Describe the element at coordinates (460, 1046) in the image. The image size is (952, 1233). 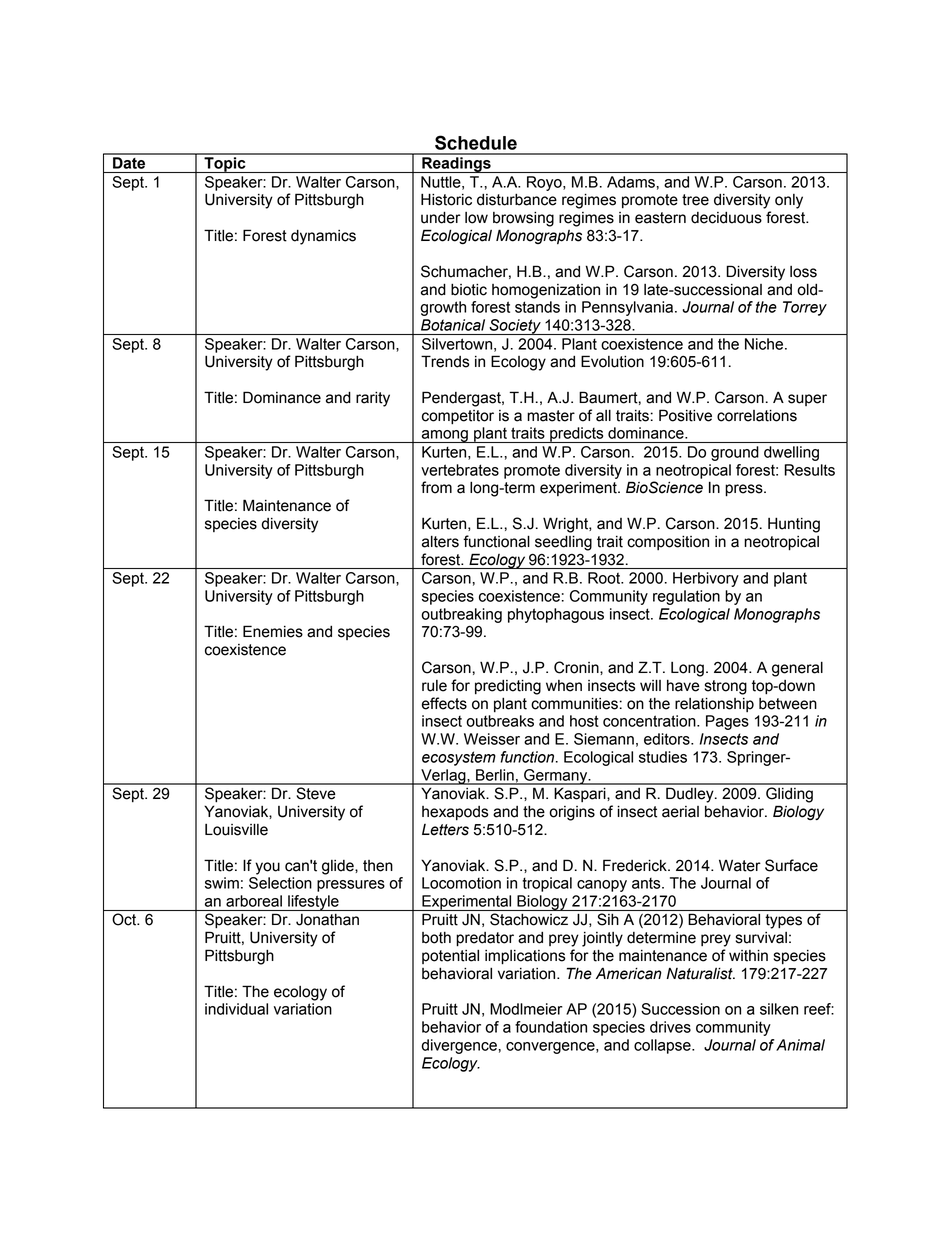
I see `divergence` at that location.
